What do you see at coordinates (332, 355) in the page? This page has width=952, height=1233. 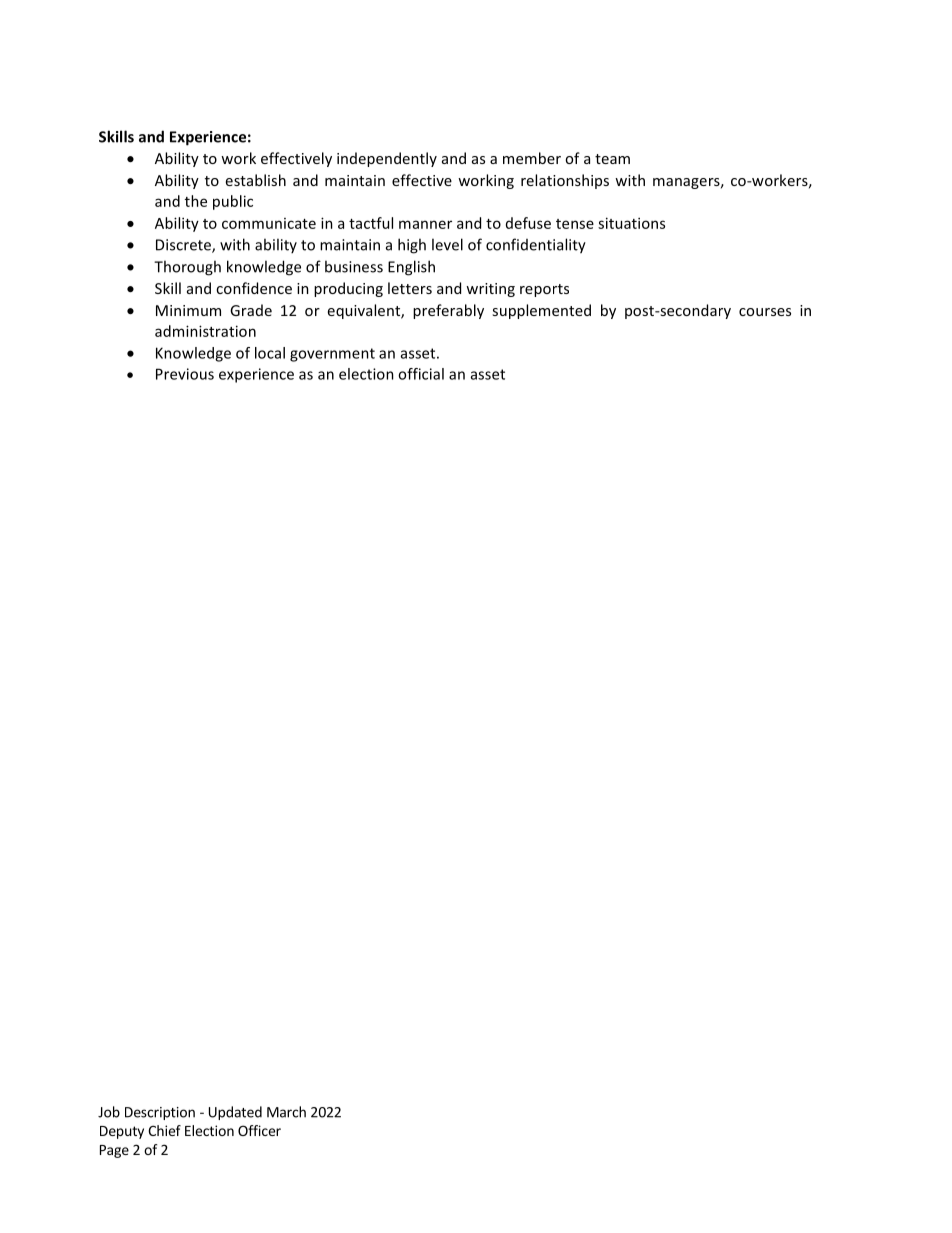 I see `government` at bounding box center [332, 355].
